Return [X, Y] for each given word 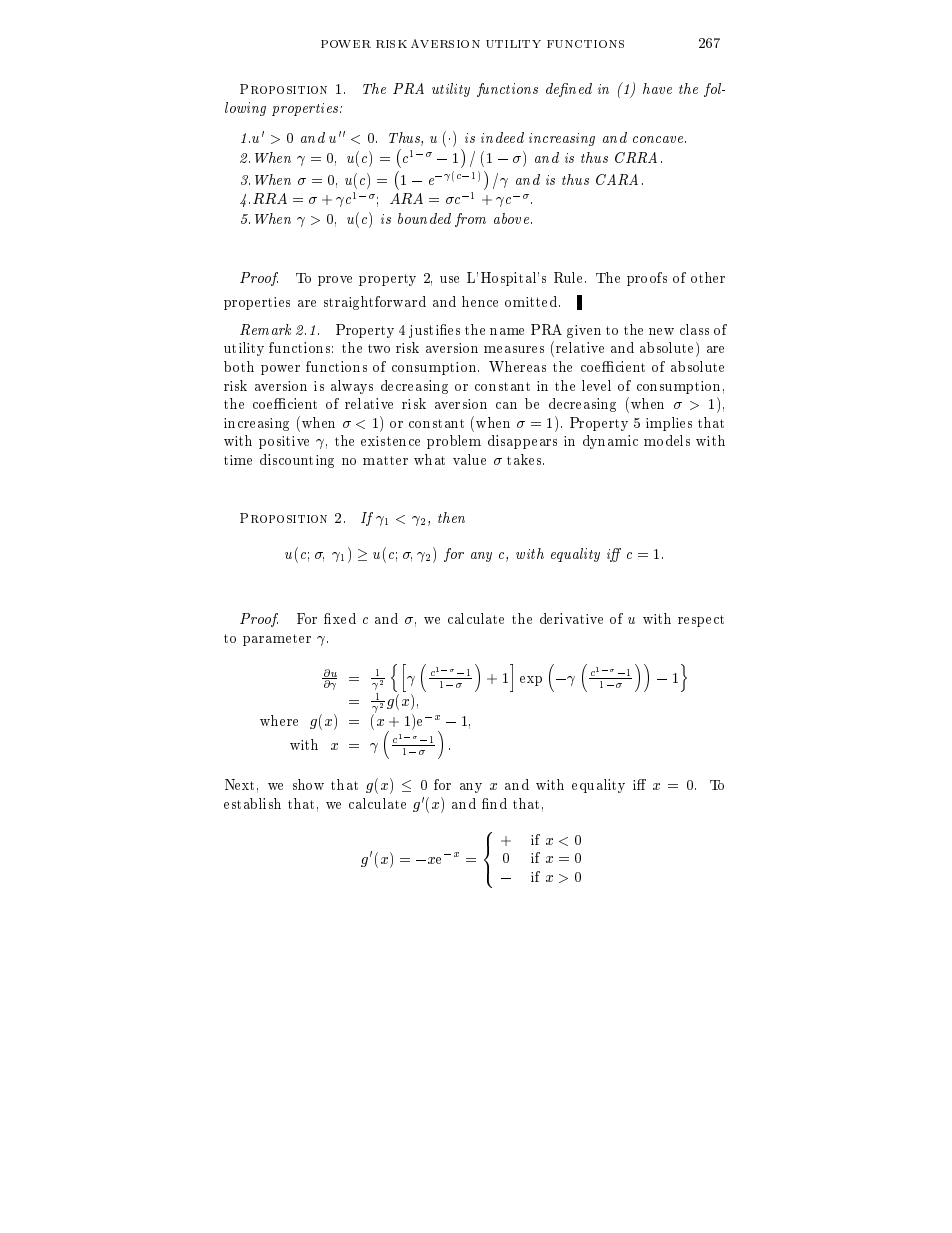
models [667, 440]
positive [284, 442]
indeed [502, 137]
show [308, 784]
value [469, 459]
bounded [424, 218]
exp [531, 681]
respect [701, 621]
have [657, 88]
